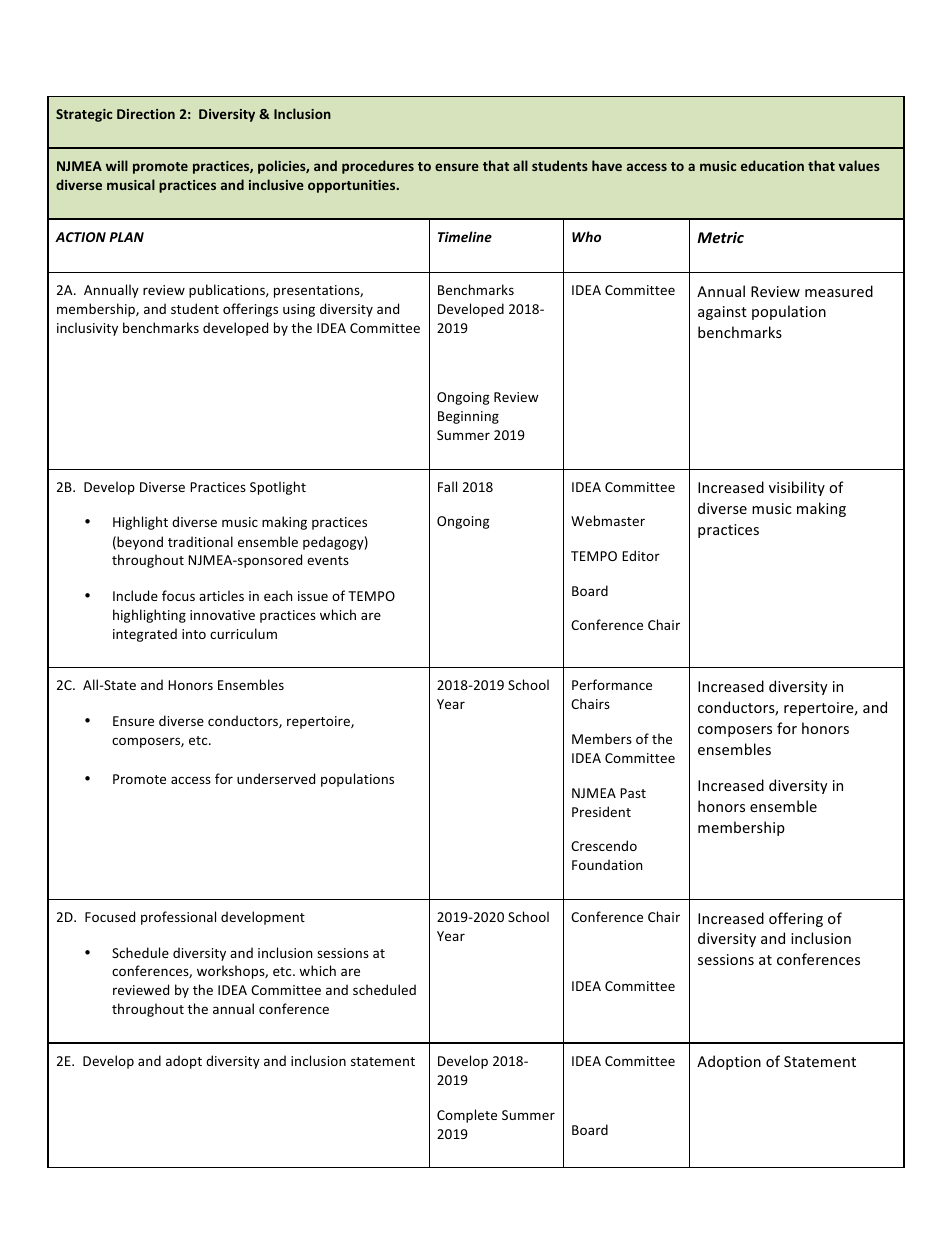 This screenshot has width=952, height=1233. What do you see at coordinates (313, 596) in the screenshot?
I see `issue` at bounding box center [313, 596].
